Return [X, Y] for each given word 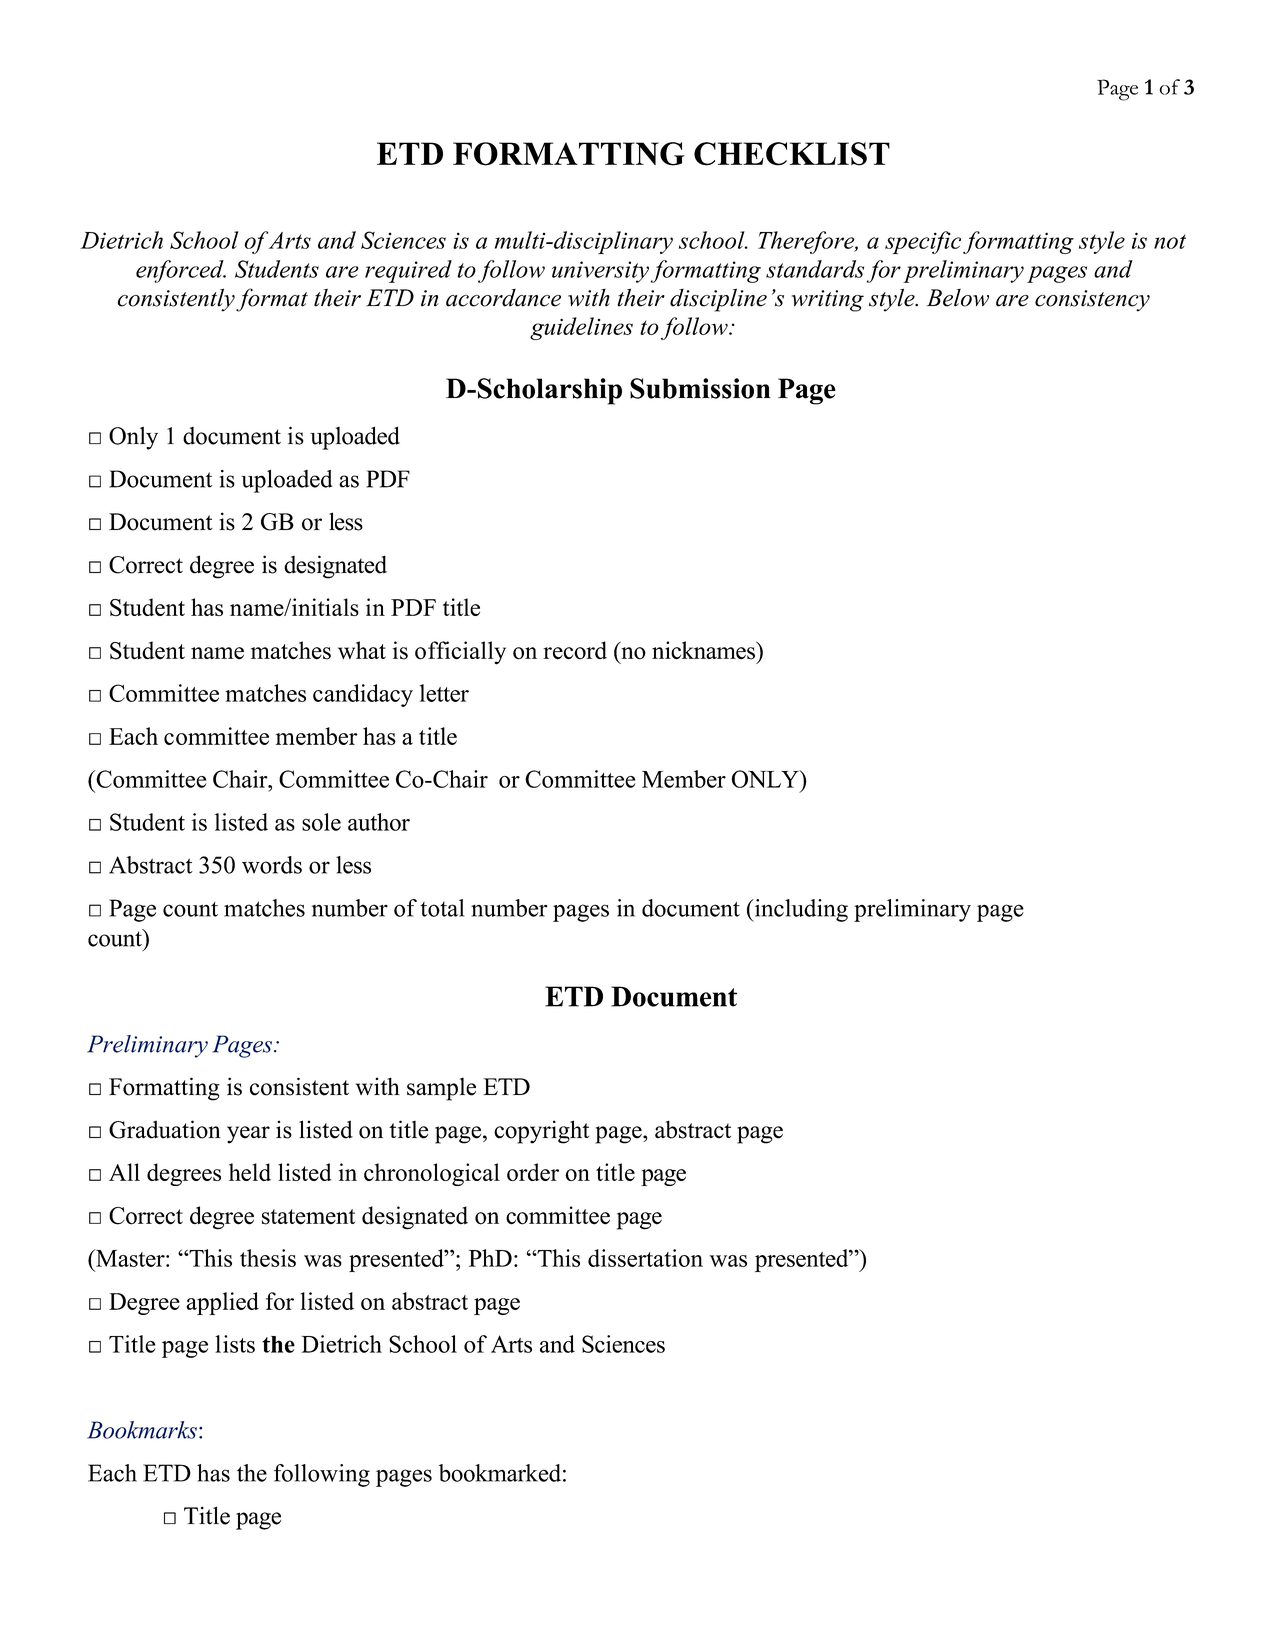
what [362, 650]
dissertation [645, 1258]
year [248, 1135]
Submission [700, 388]
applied [222, 1303]
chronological [432, 1174]
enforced [181, 271]
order [533, 1172]
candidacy [363, 695]
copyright [541, 1132]
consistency [1092, 301]
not [1170, 241]
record [575, 650]
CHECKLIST [792, 154]
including [800, 910]
